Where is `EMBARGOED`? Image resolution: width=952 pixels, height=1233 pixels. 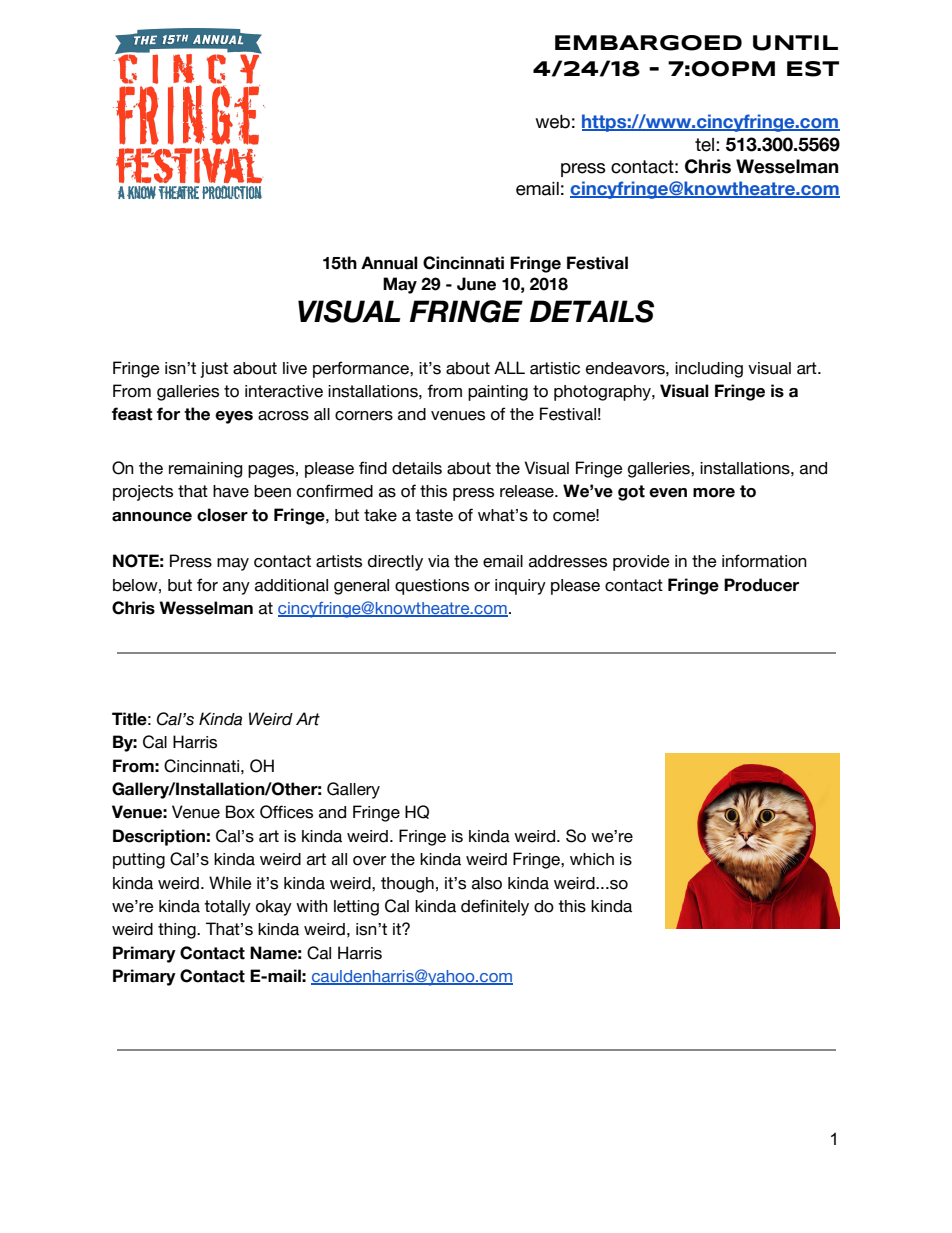 EMBARGOED is located at coordinates (648, 43).
